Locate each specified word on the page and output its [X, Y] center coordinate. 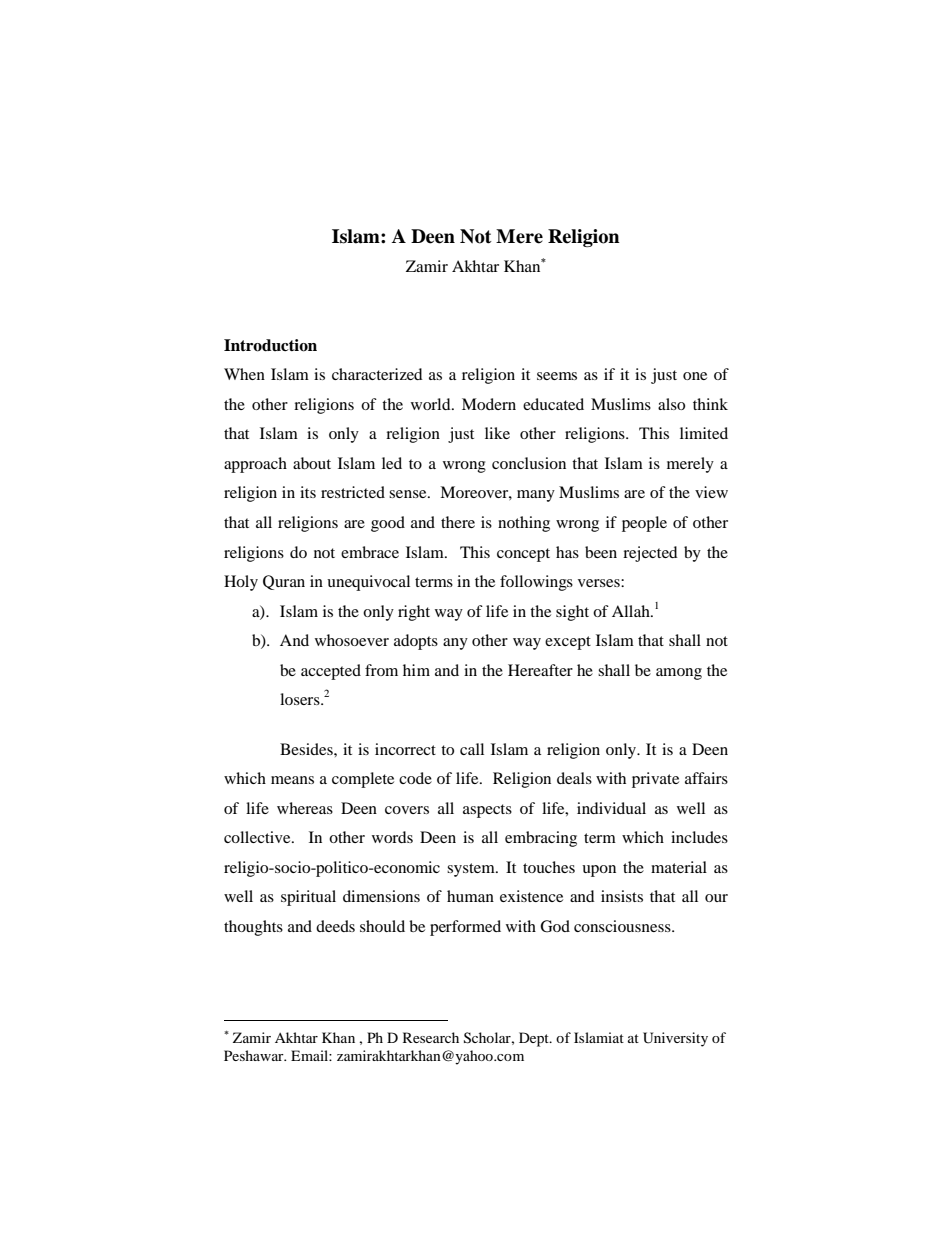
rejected [650, 554]
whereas [305, 808]
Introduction [270, 345]
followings [536, 583]
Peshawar [255, 1055]
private [655, 780]
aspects [487, 811]
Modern [489, 404]
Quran [284, 582]
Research [431, 1037]
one [695, 376]
